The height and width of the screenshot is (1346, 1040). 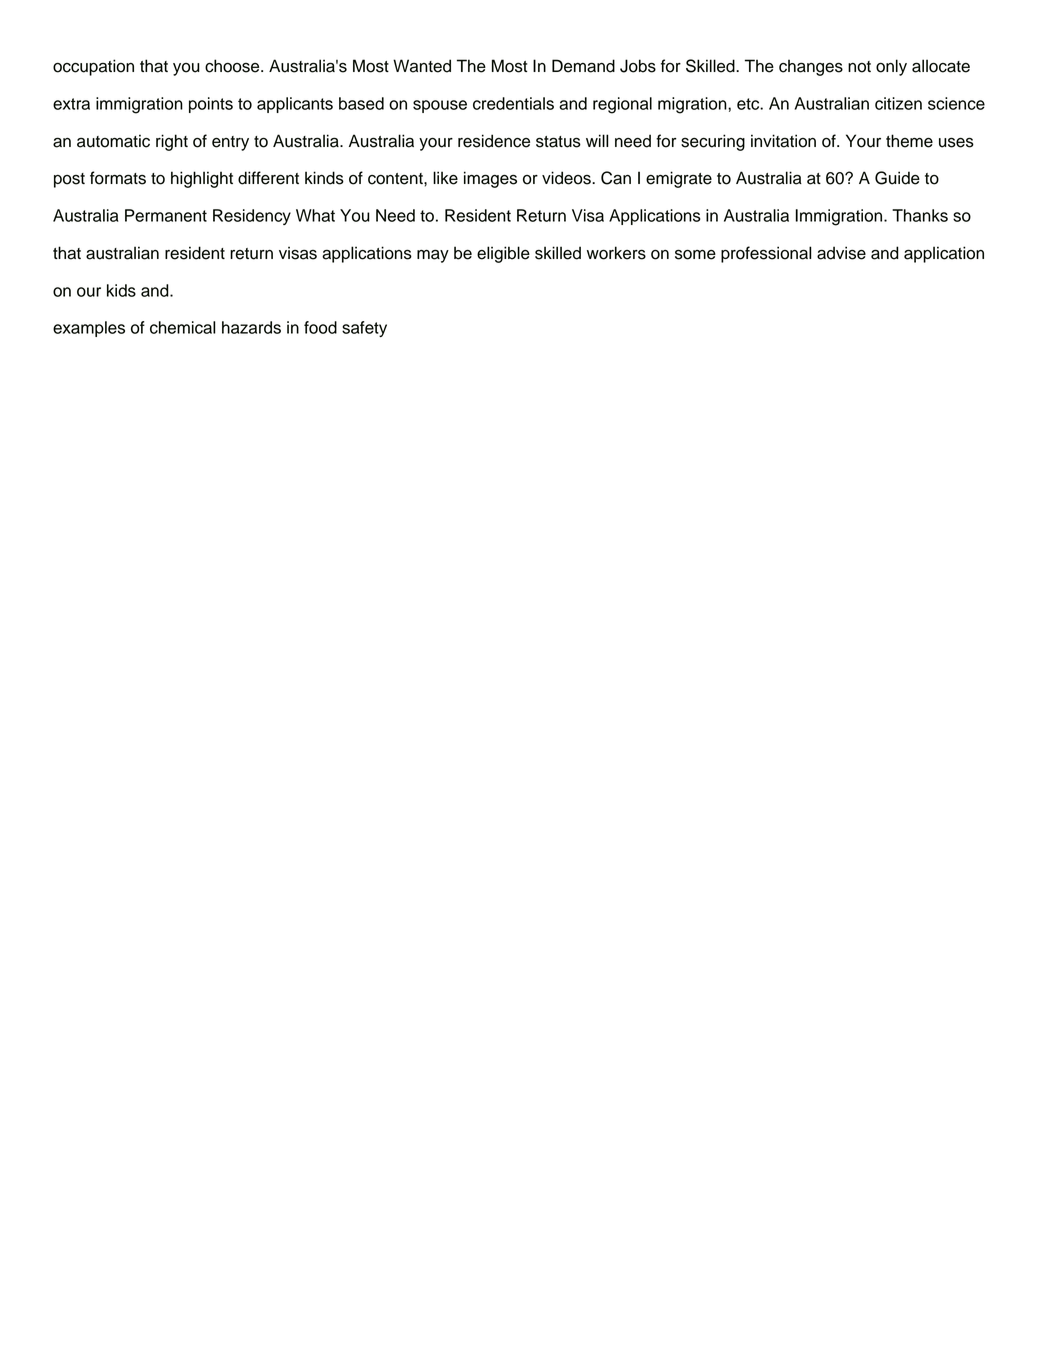 What do you see at coordinates (897, 178) in the screenshot?
I see `Guide` at bounding box center [897, 178].
